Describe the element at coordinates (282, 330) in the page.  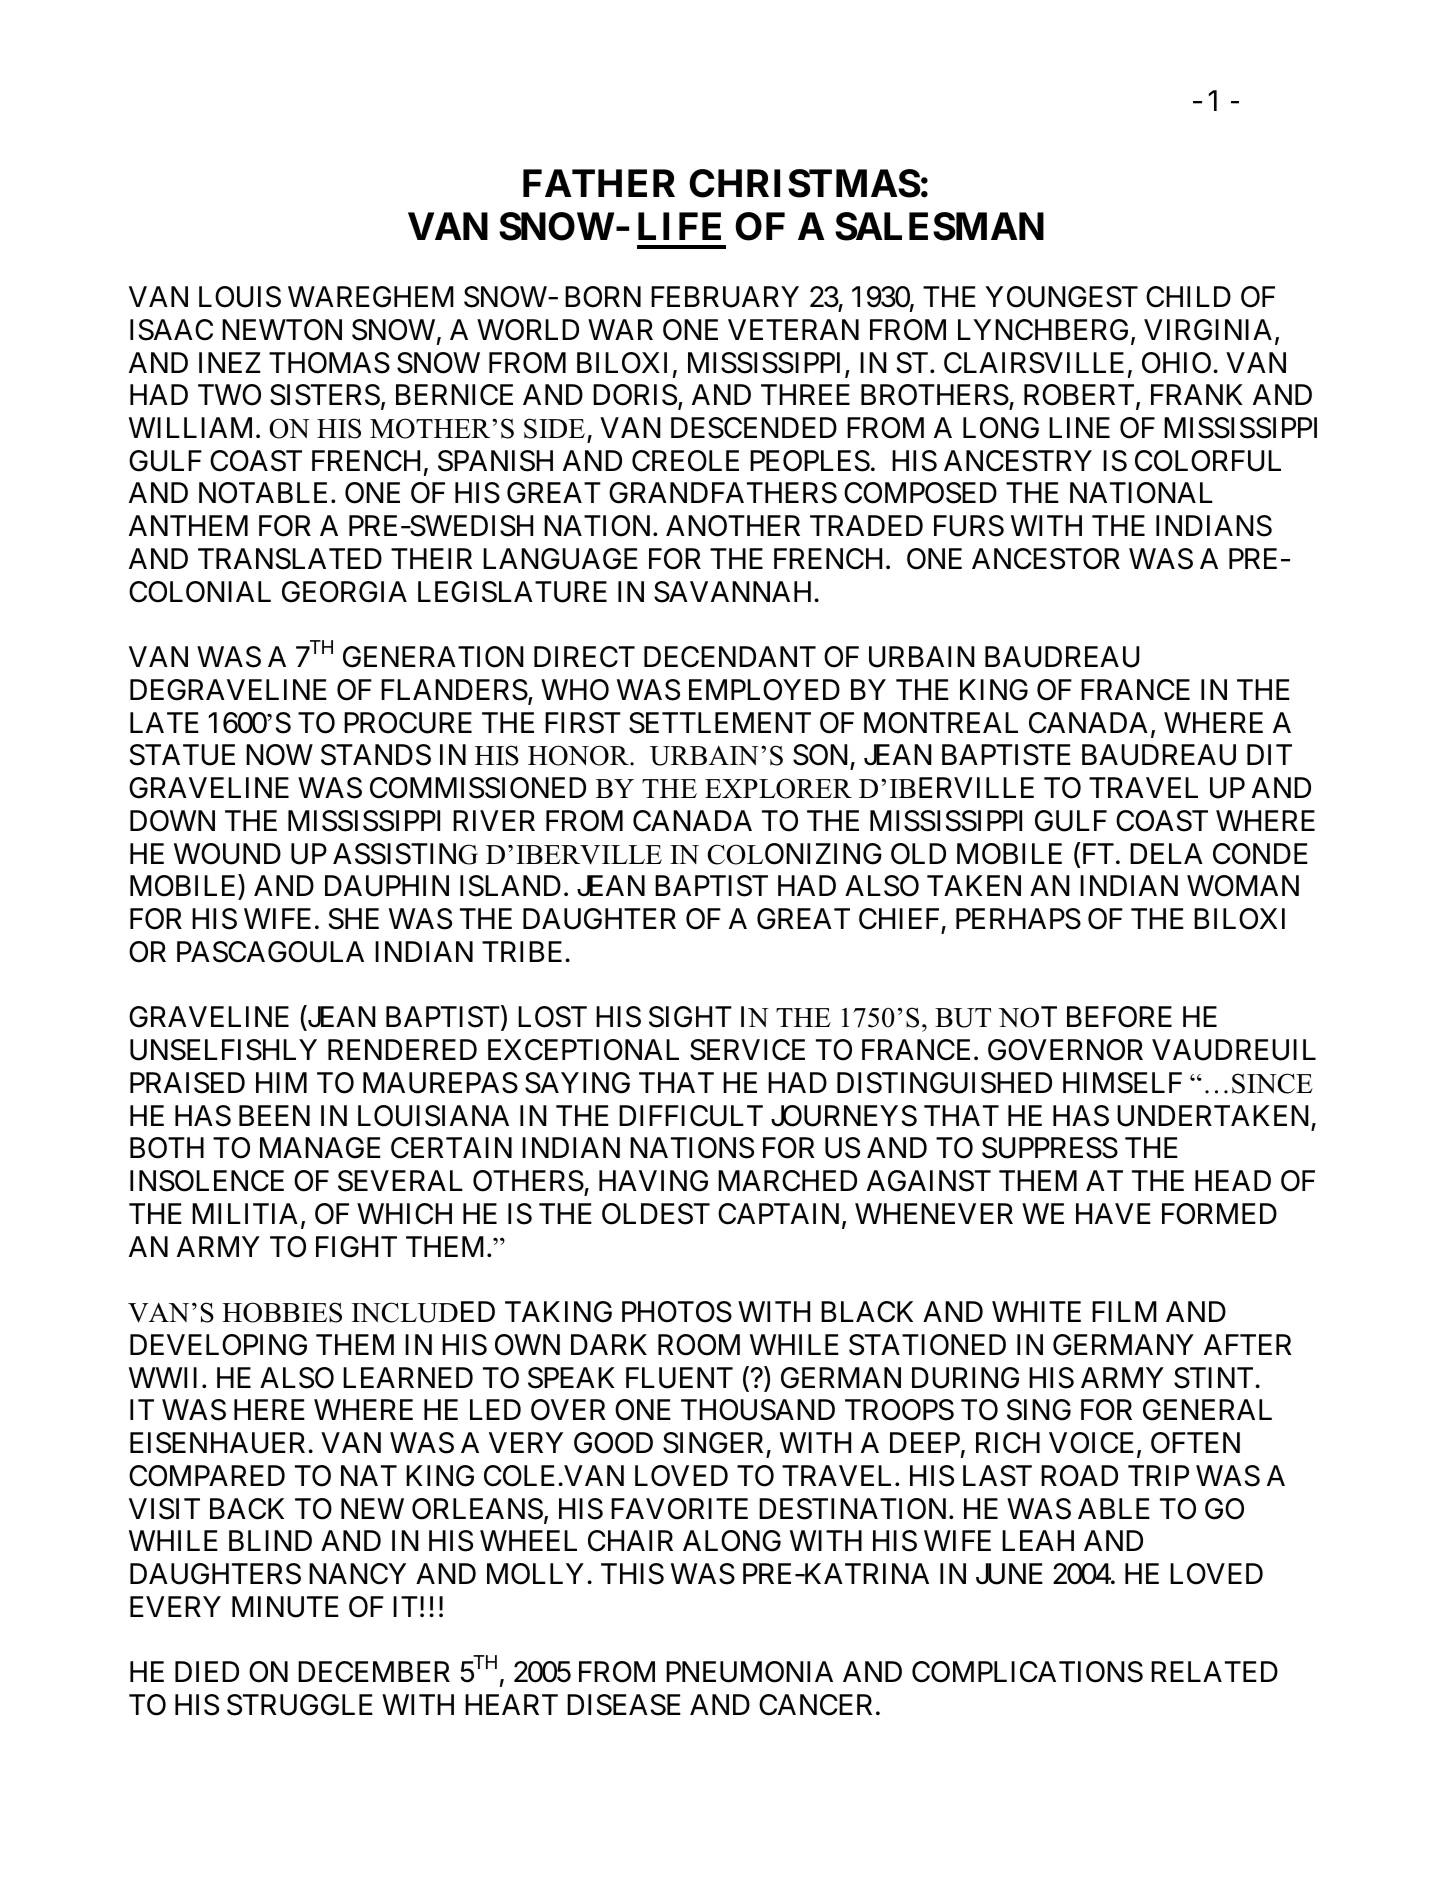
I see `NEWTON` at that location.
